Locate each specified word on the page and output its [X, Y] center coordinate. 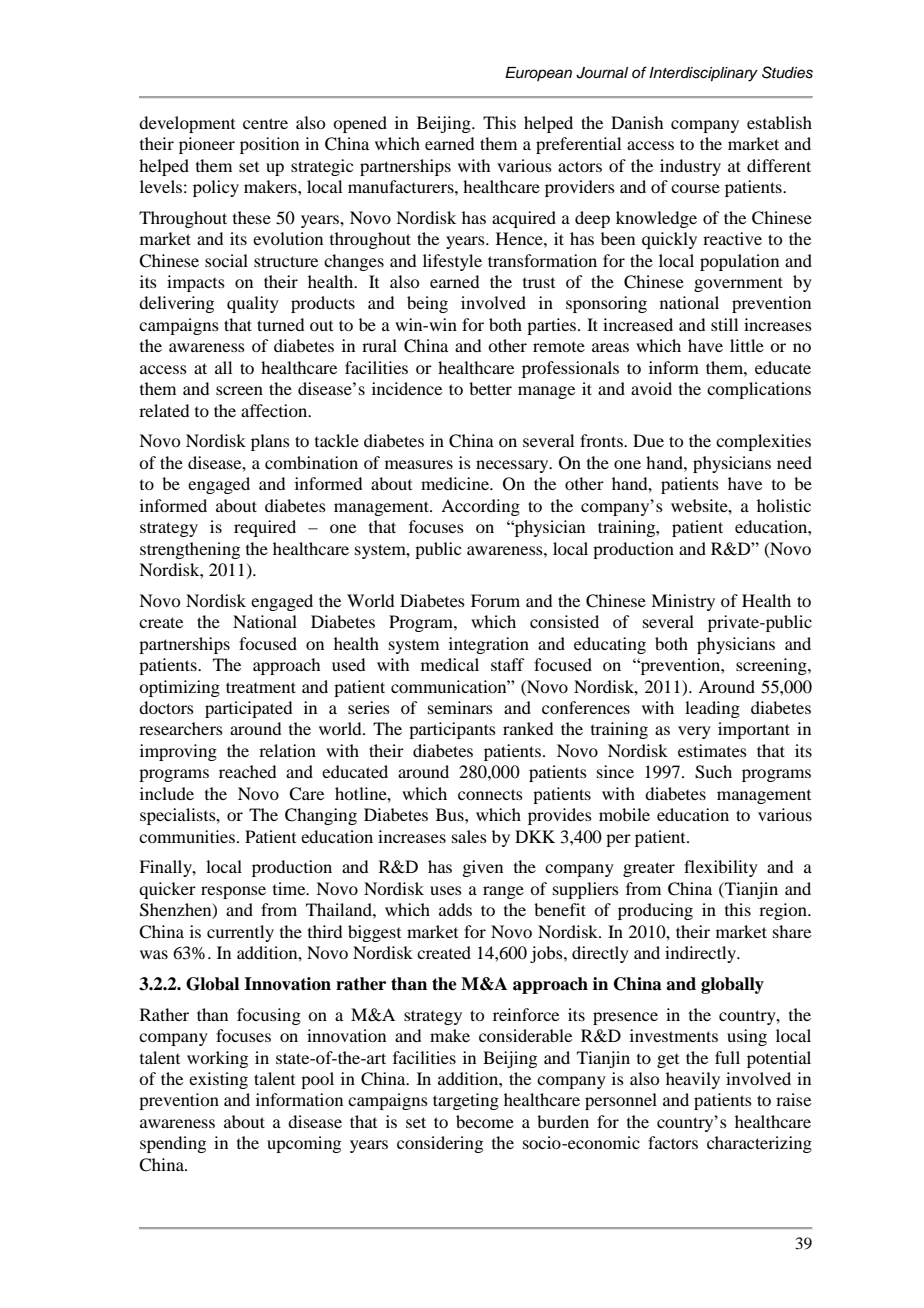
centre [265, 123]
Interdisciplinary [703, 74]
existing [218, 1080]
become [485, 1121]
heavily [693, 1080]
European [538, 74]
